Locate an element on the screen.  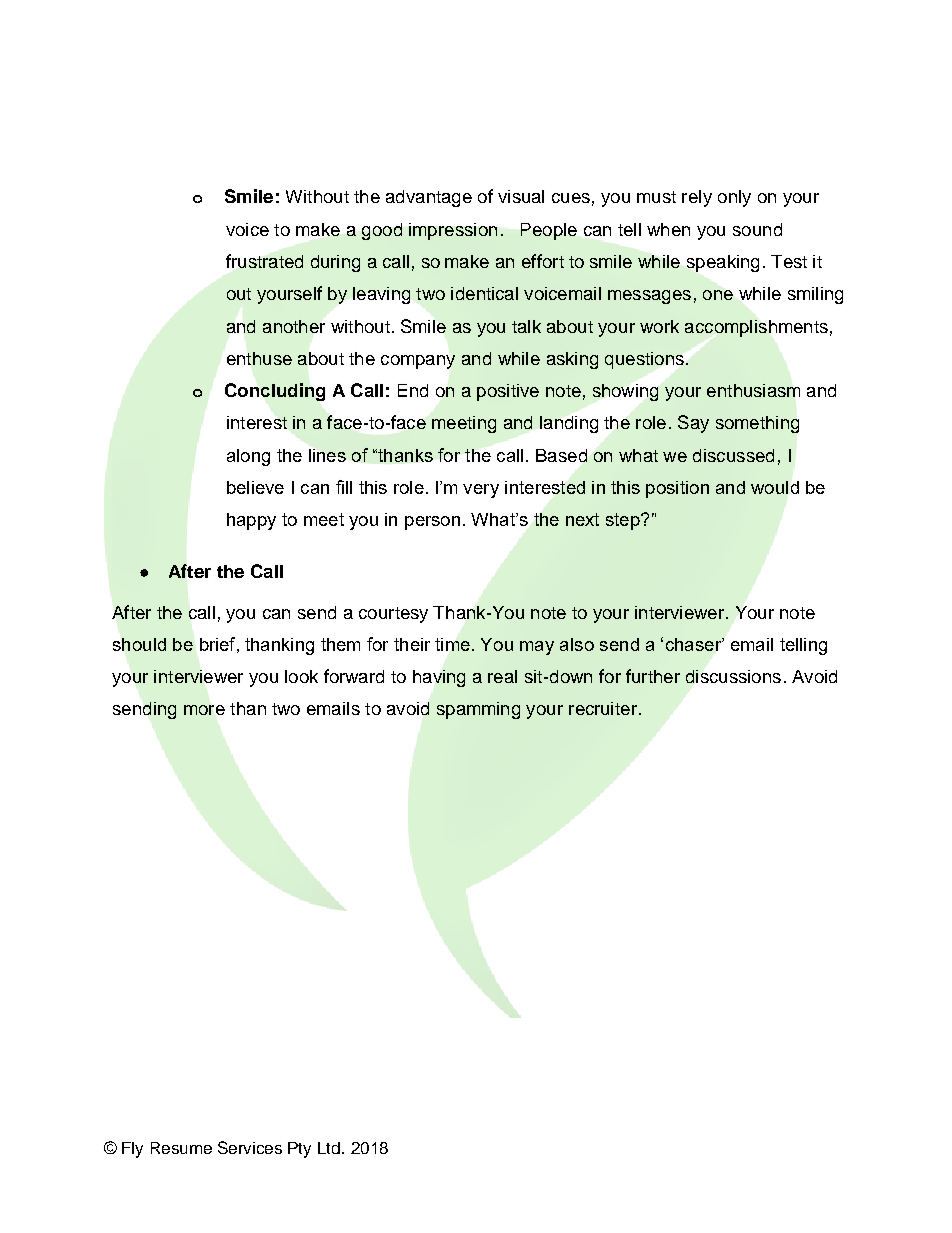
real is located at coordinates (502, 676).
